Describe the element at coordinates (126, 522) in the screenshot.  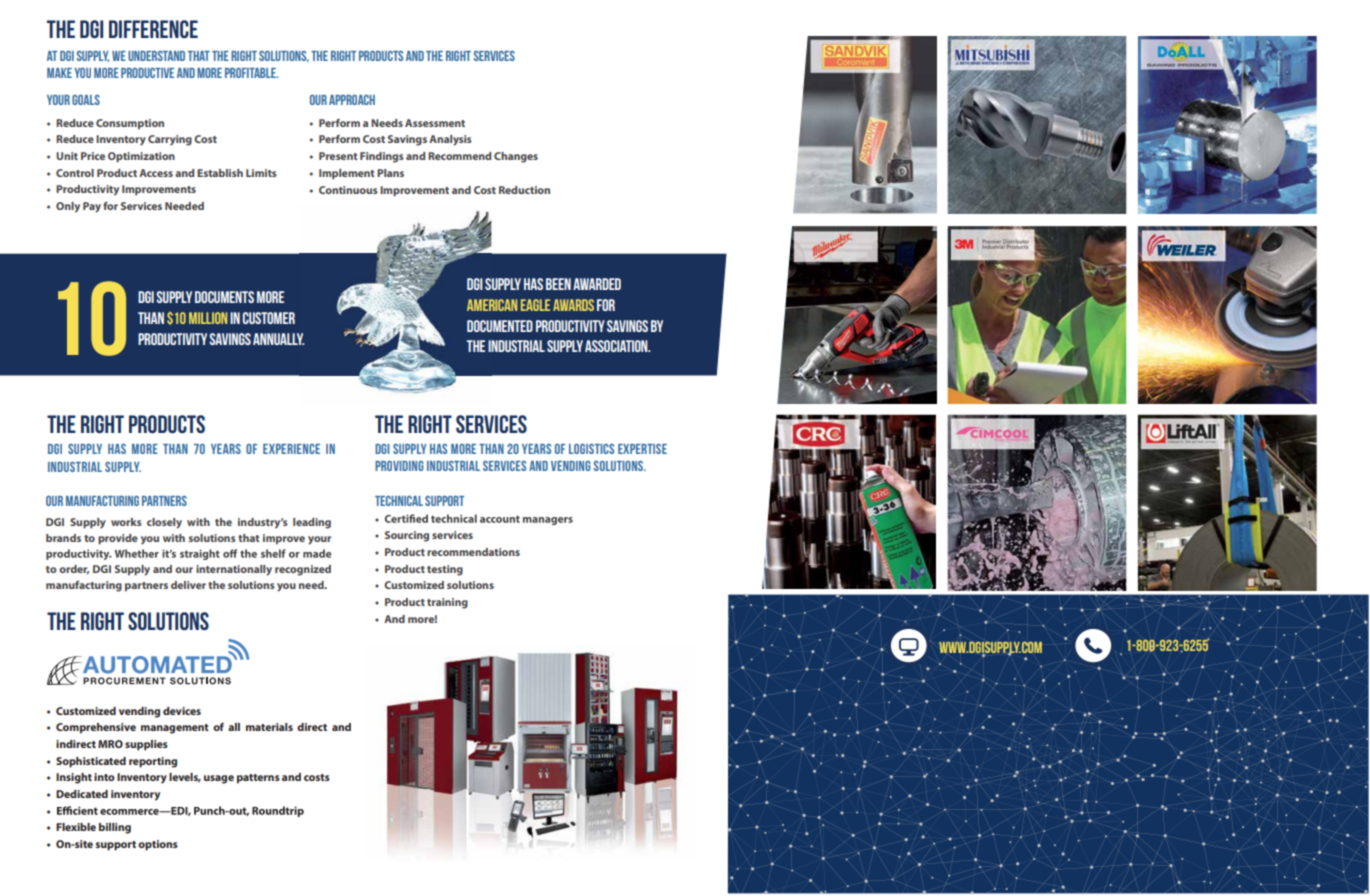
I see `works` at that location.
